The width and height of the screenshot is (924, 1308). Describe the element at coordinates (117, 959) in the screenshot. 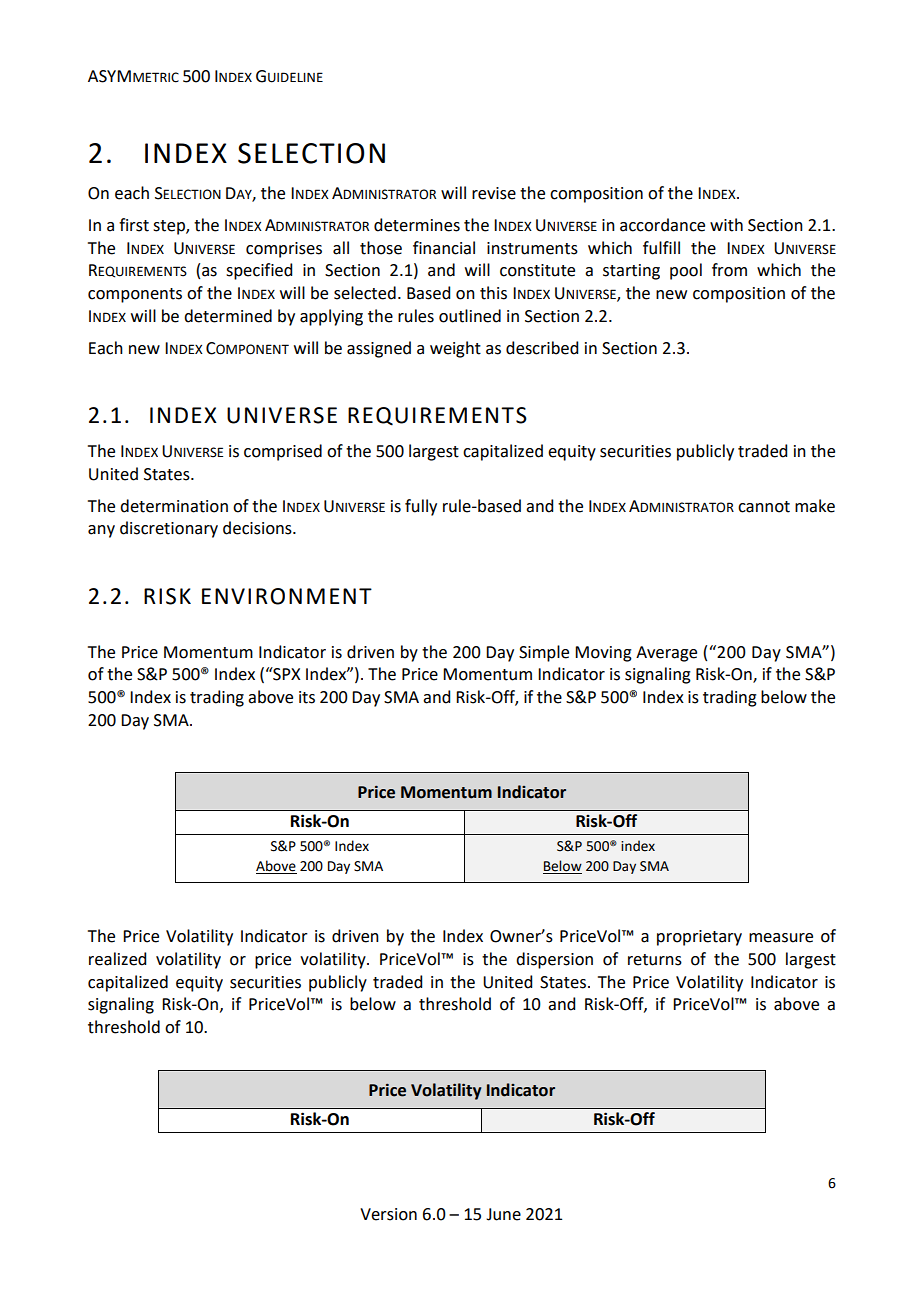

I see `realized` at that location.
